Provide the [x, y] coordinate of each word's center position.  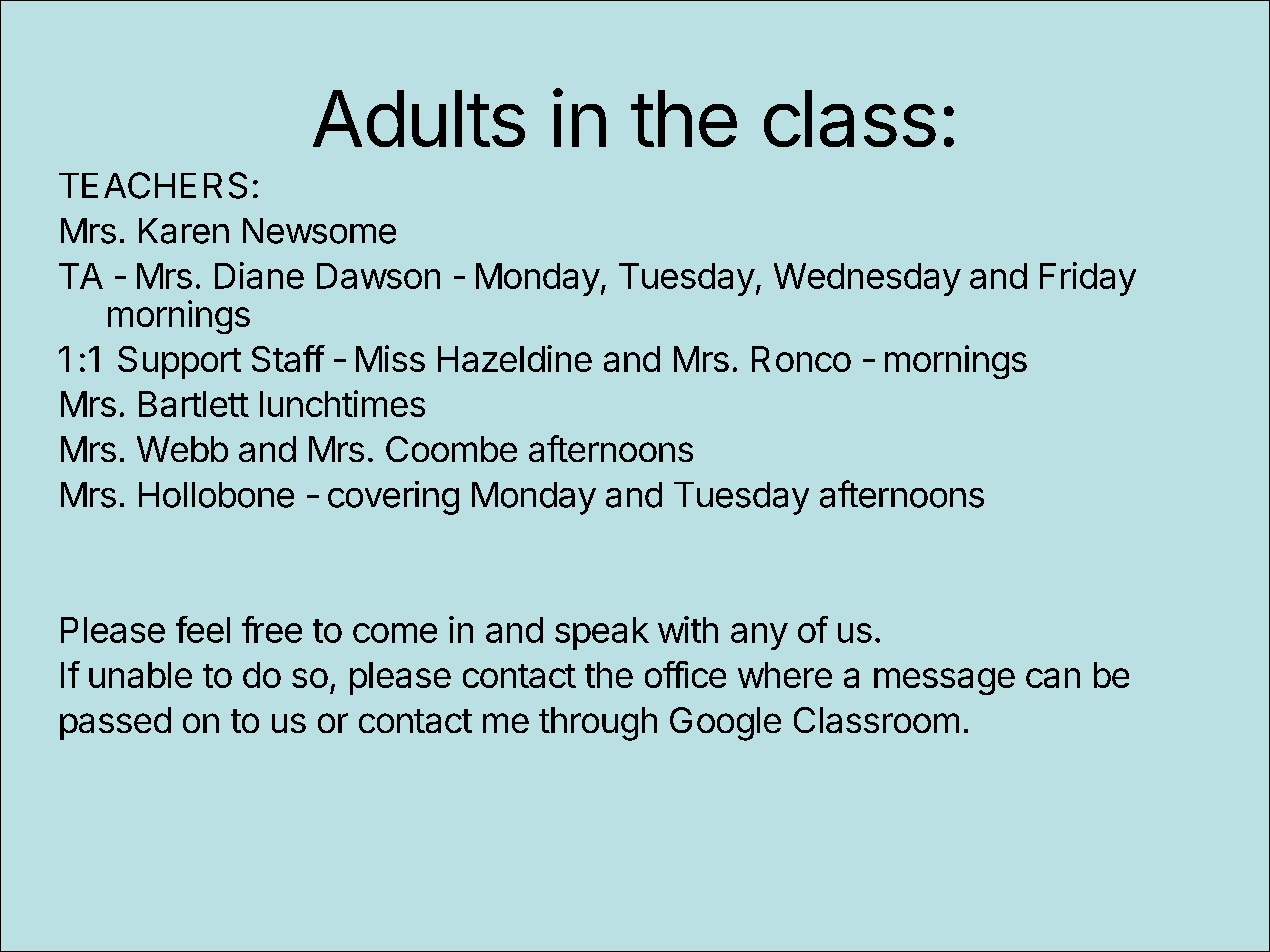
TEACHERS [153, 185]
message [944, 681]
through [598, 724]
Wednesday [867, 279]
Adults [419, 118]
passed [115, 723]
